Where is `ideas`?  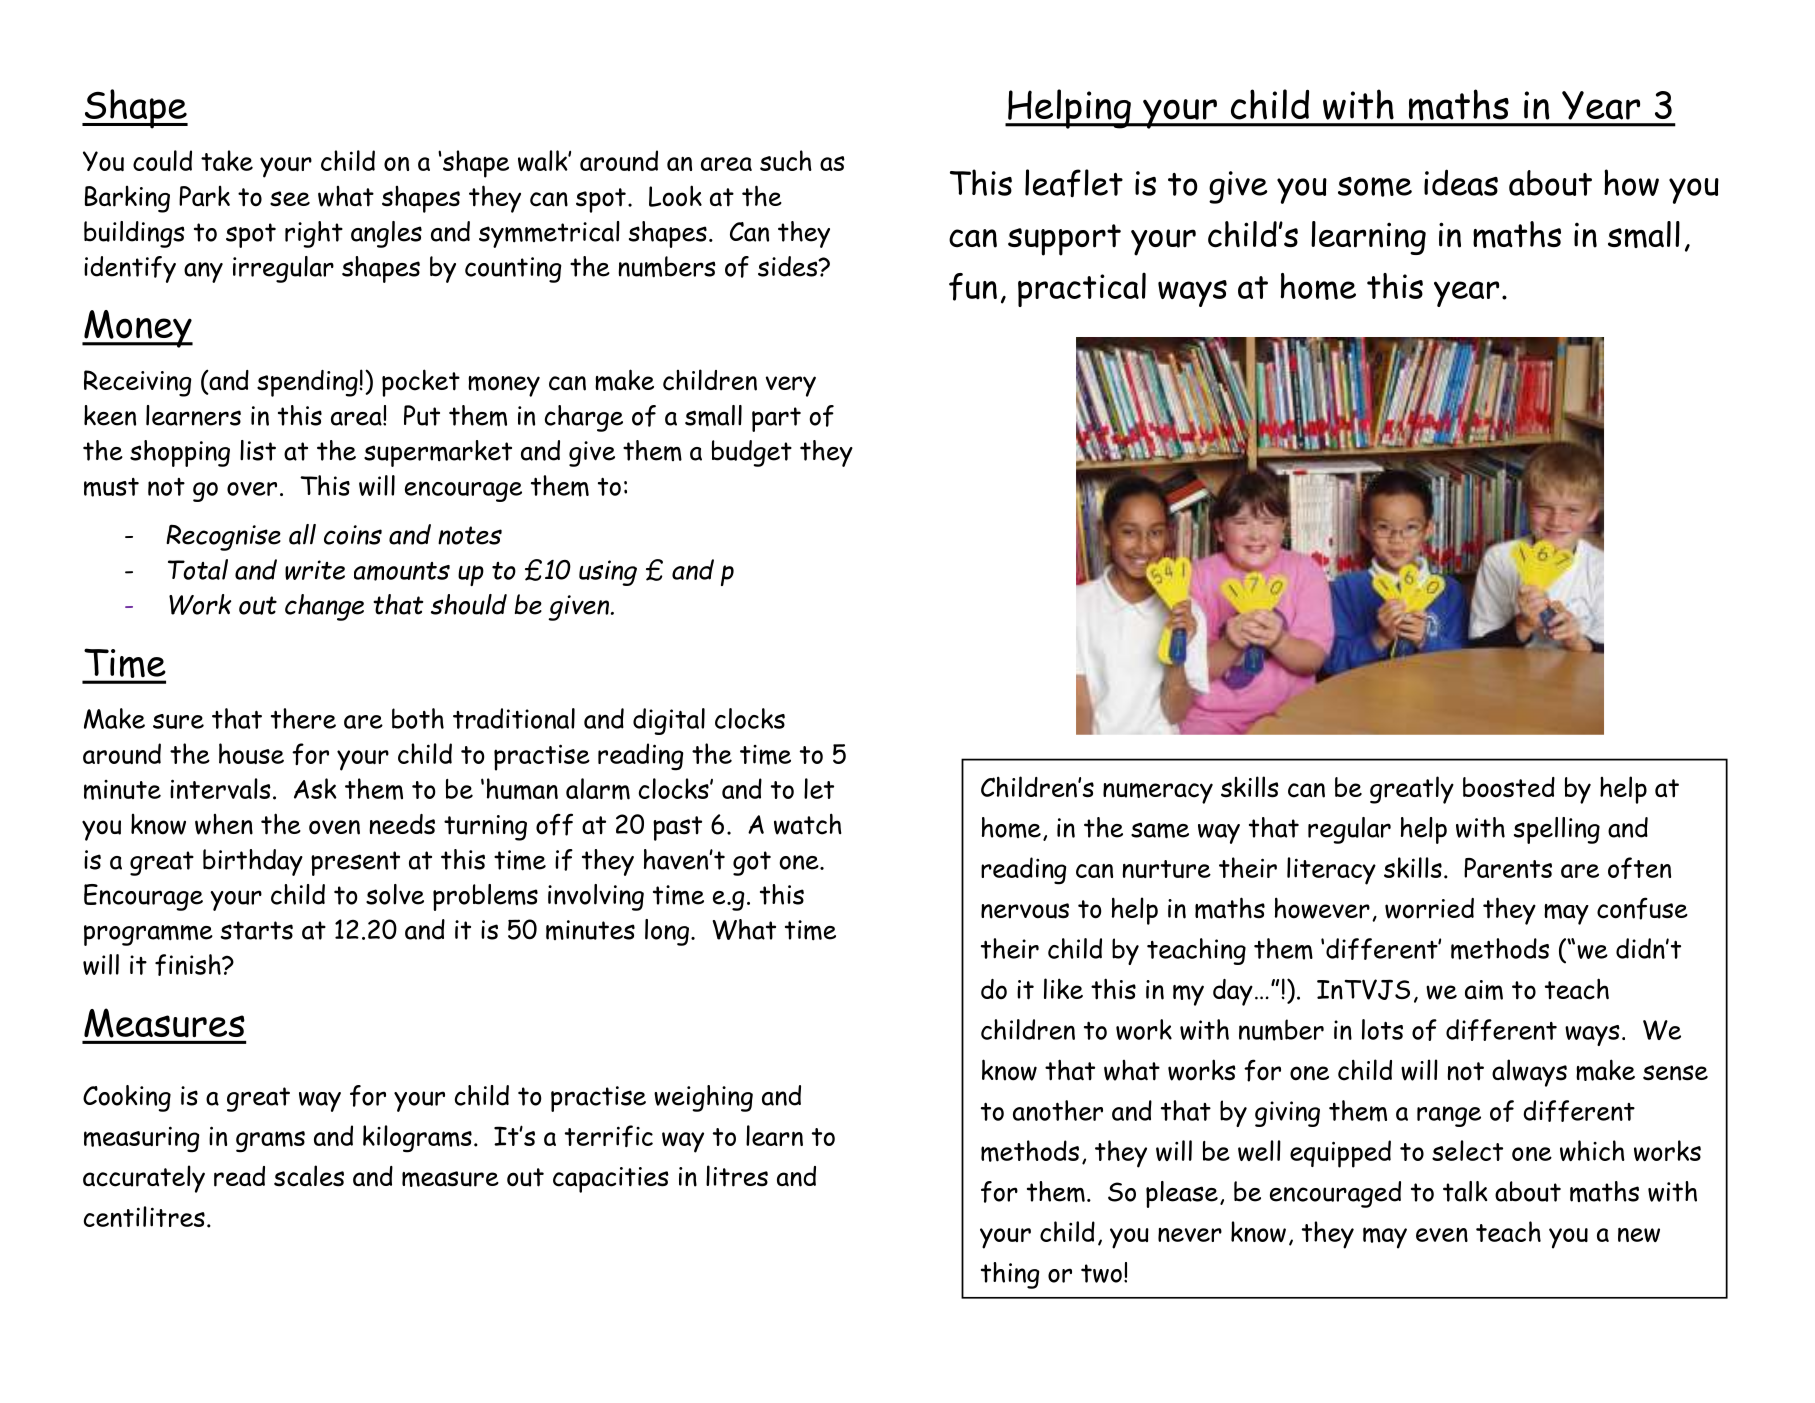 ideas is located at coordinates (1461, 182).
